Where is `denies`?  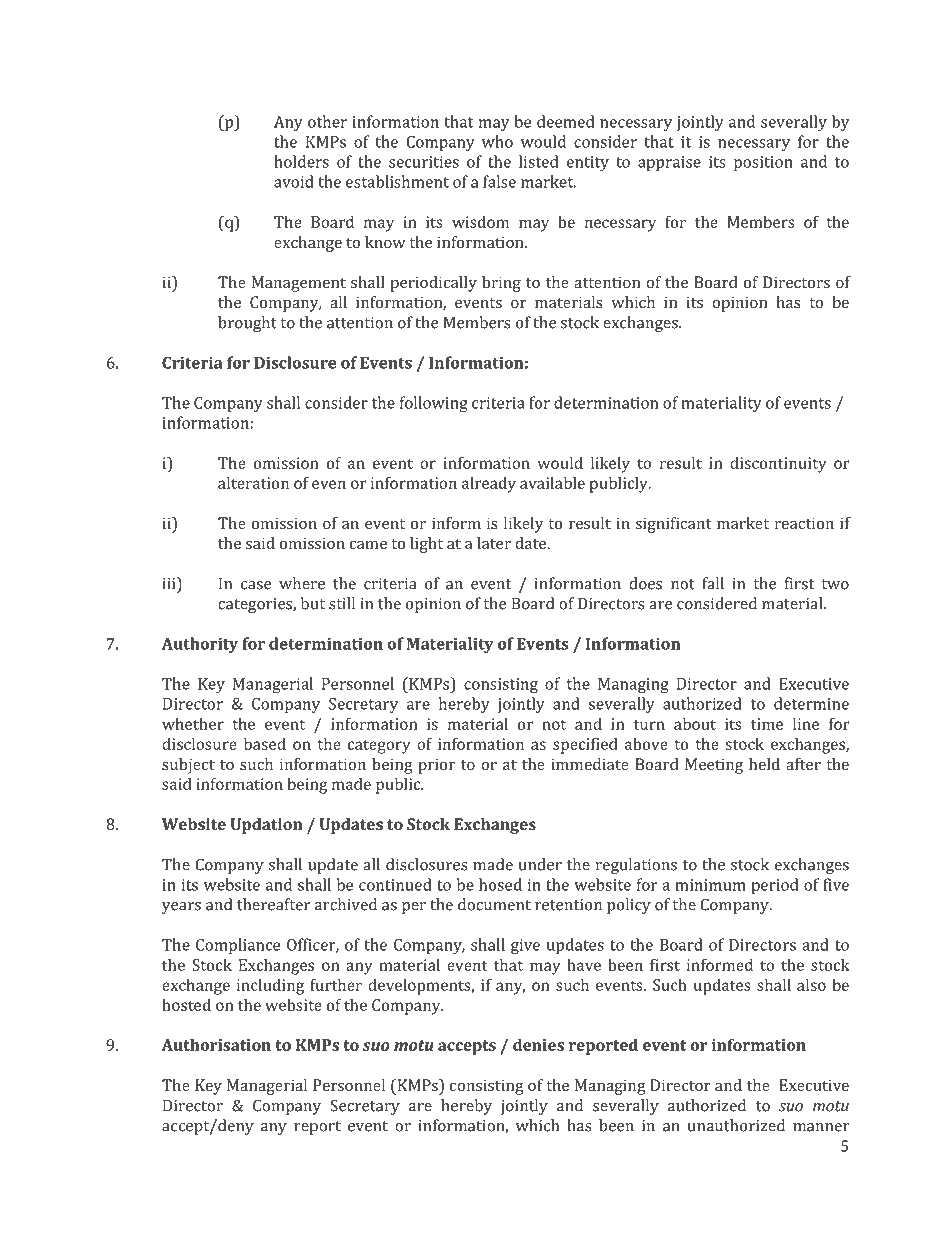 denies is located at coordinates (538, 1044).
